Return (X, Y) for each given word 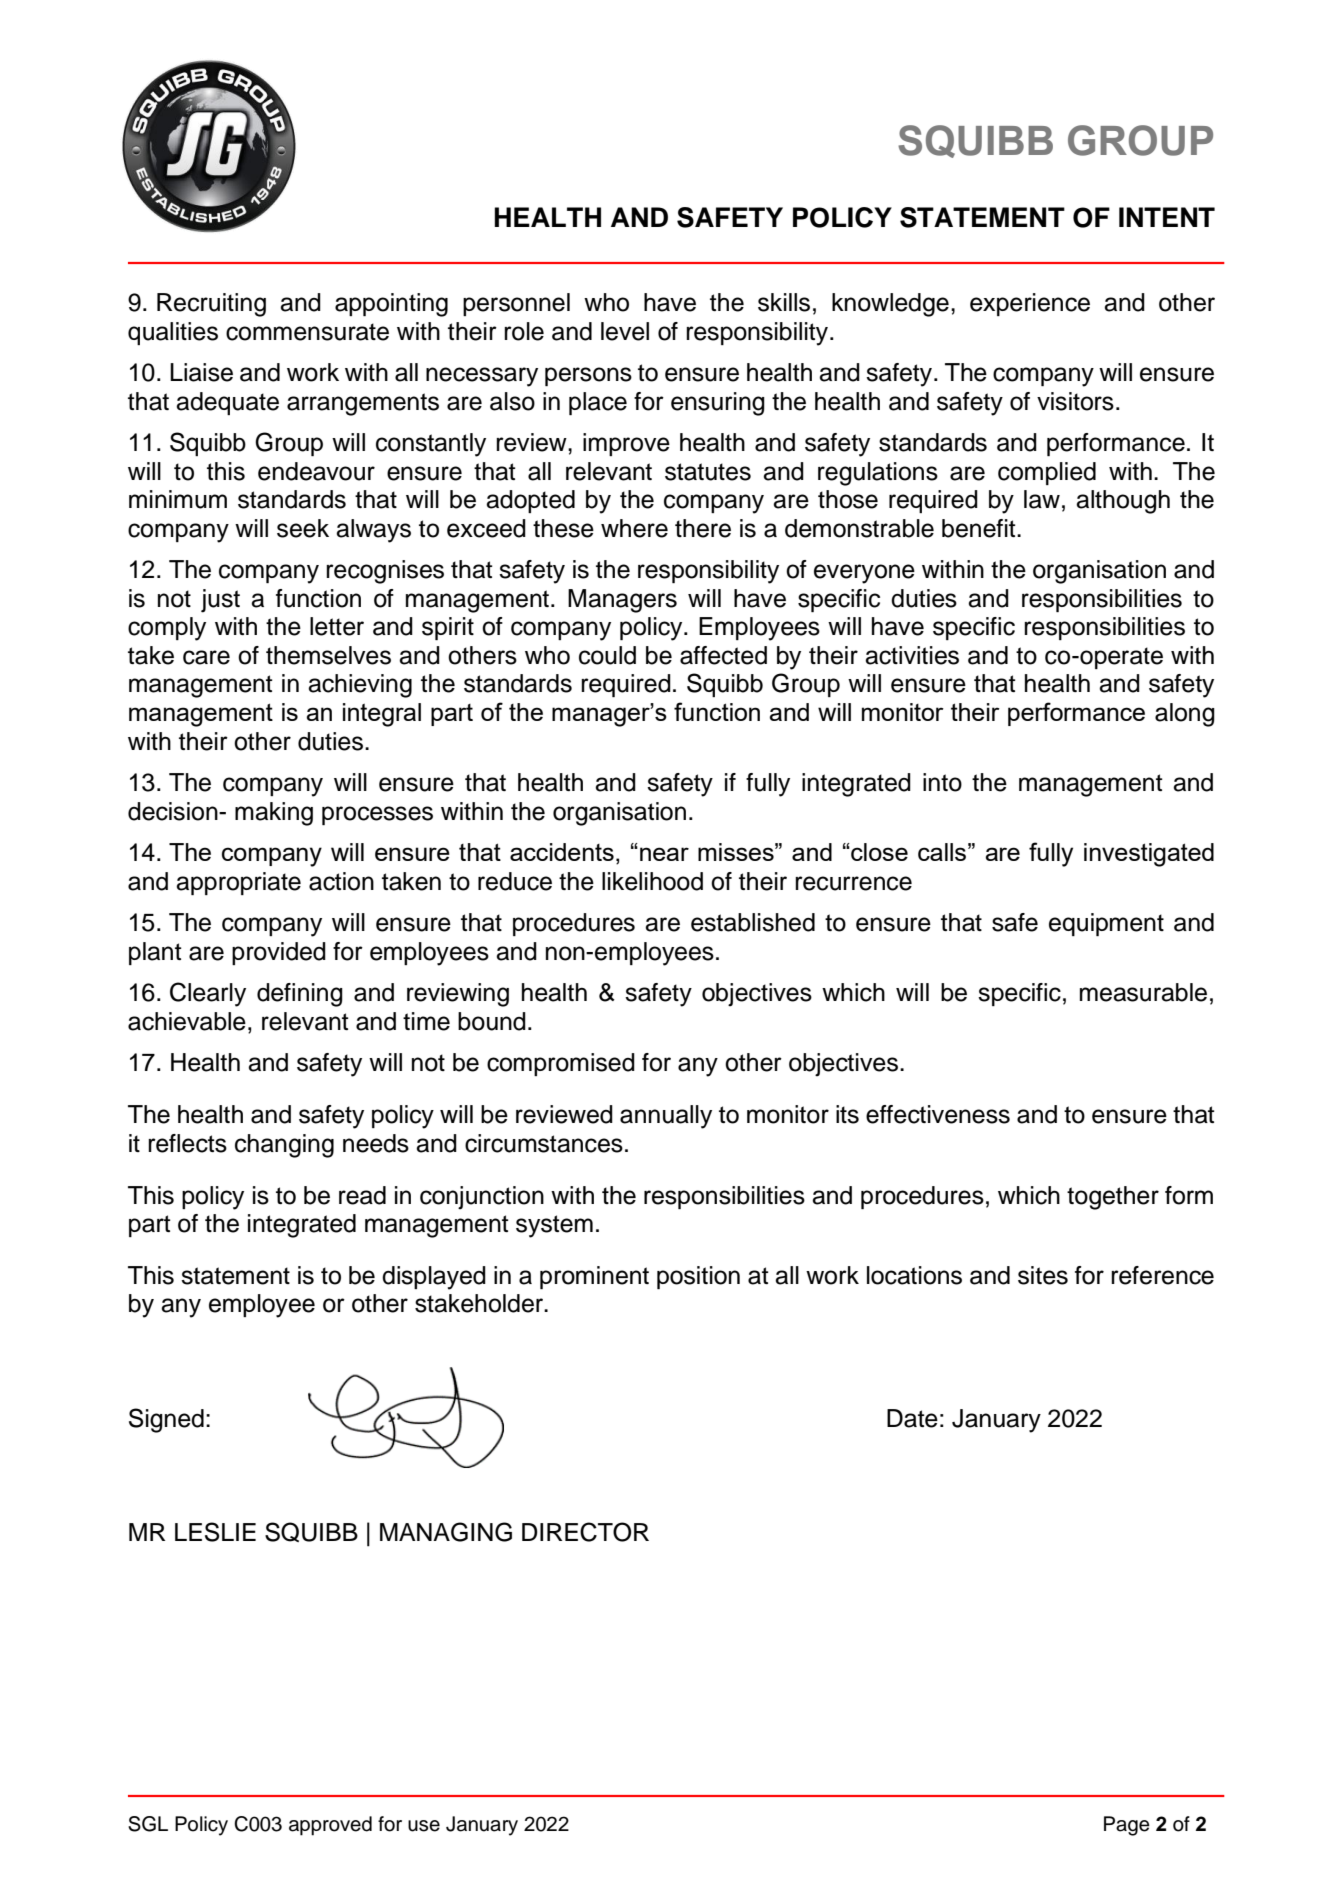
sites (1043, 1275)
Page (1127, 1826)
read (362, 1195)
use (424, 1826)
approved (330, 1826)
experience (1030, 304)
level (625, 331)
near (664, 854)
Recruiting (211, 305)
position (698, 1277)
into (942, 782)
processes (377, 815)
